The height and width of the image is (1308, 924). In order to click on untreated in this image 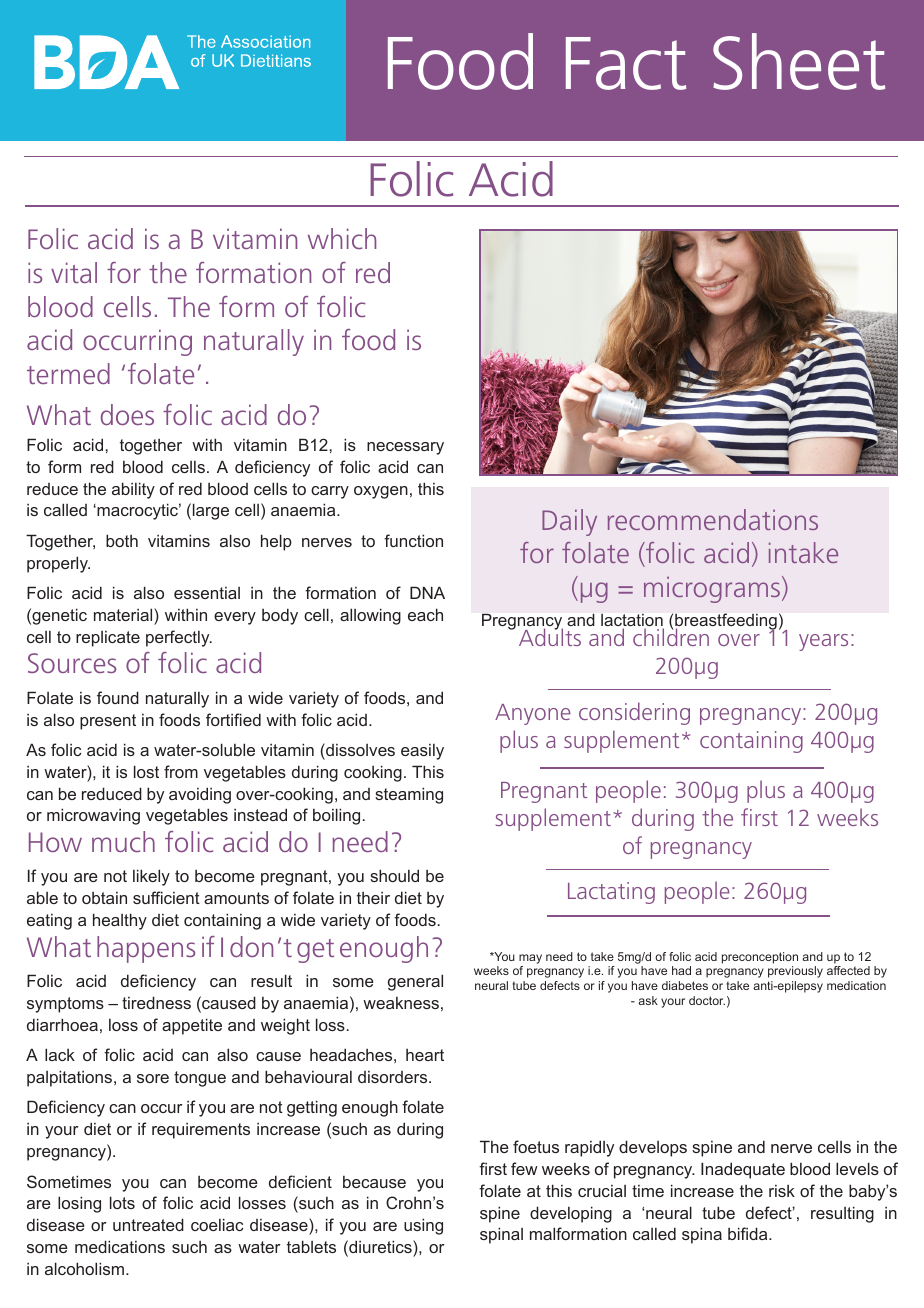, I will do `click(148, 1224)`.
